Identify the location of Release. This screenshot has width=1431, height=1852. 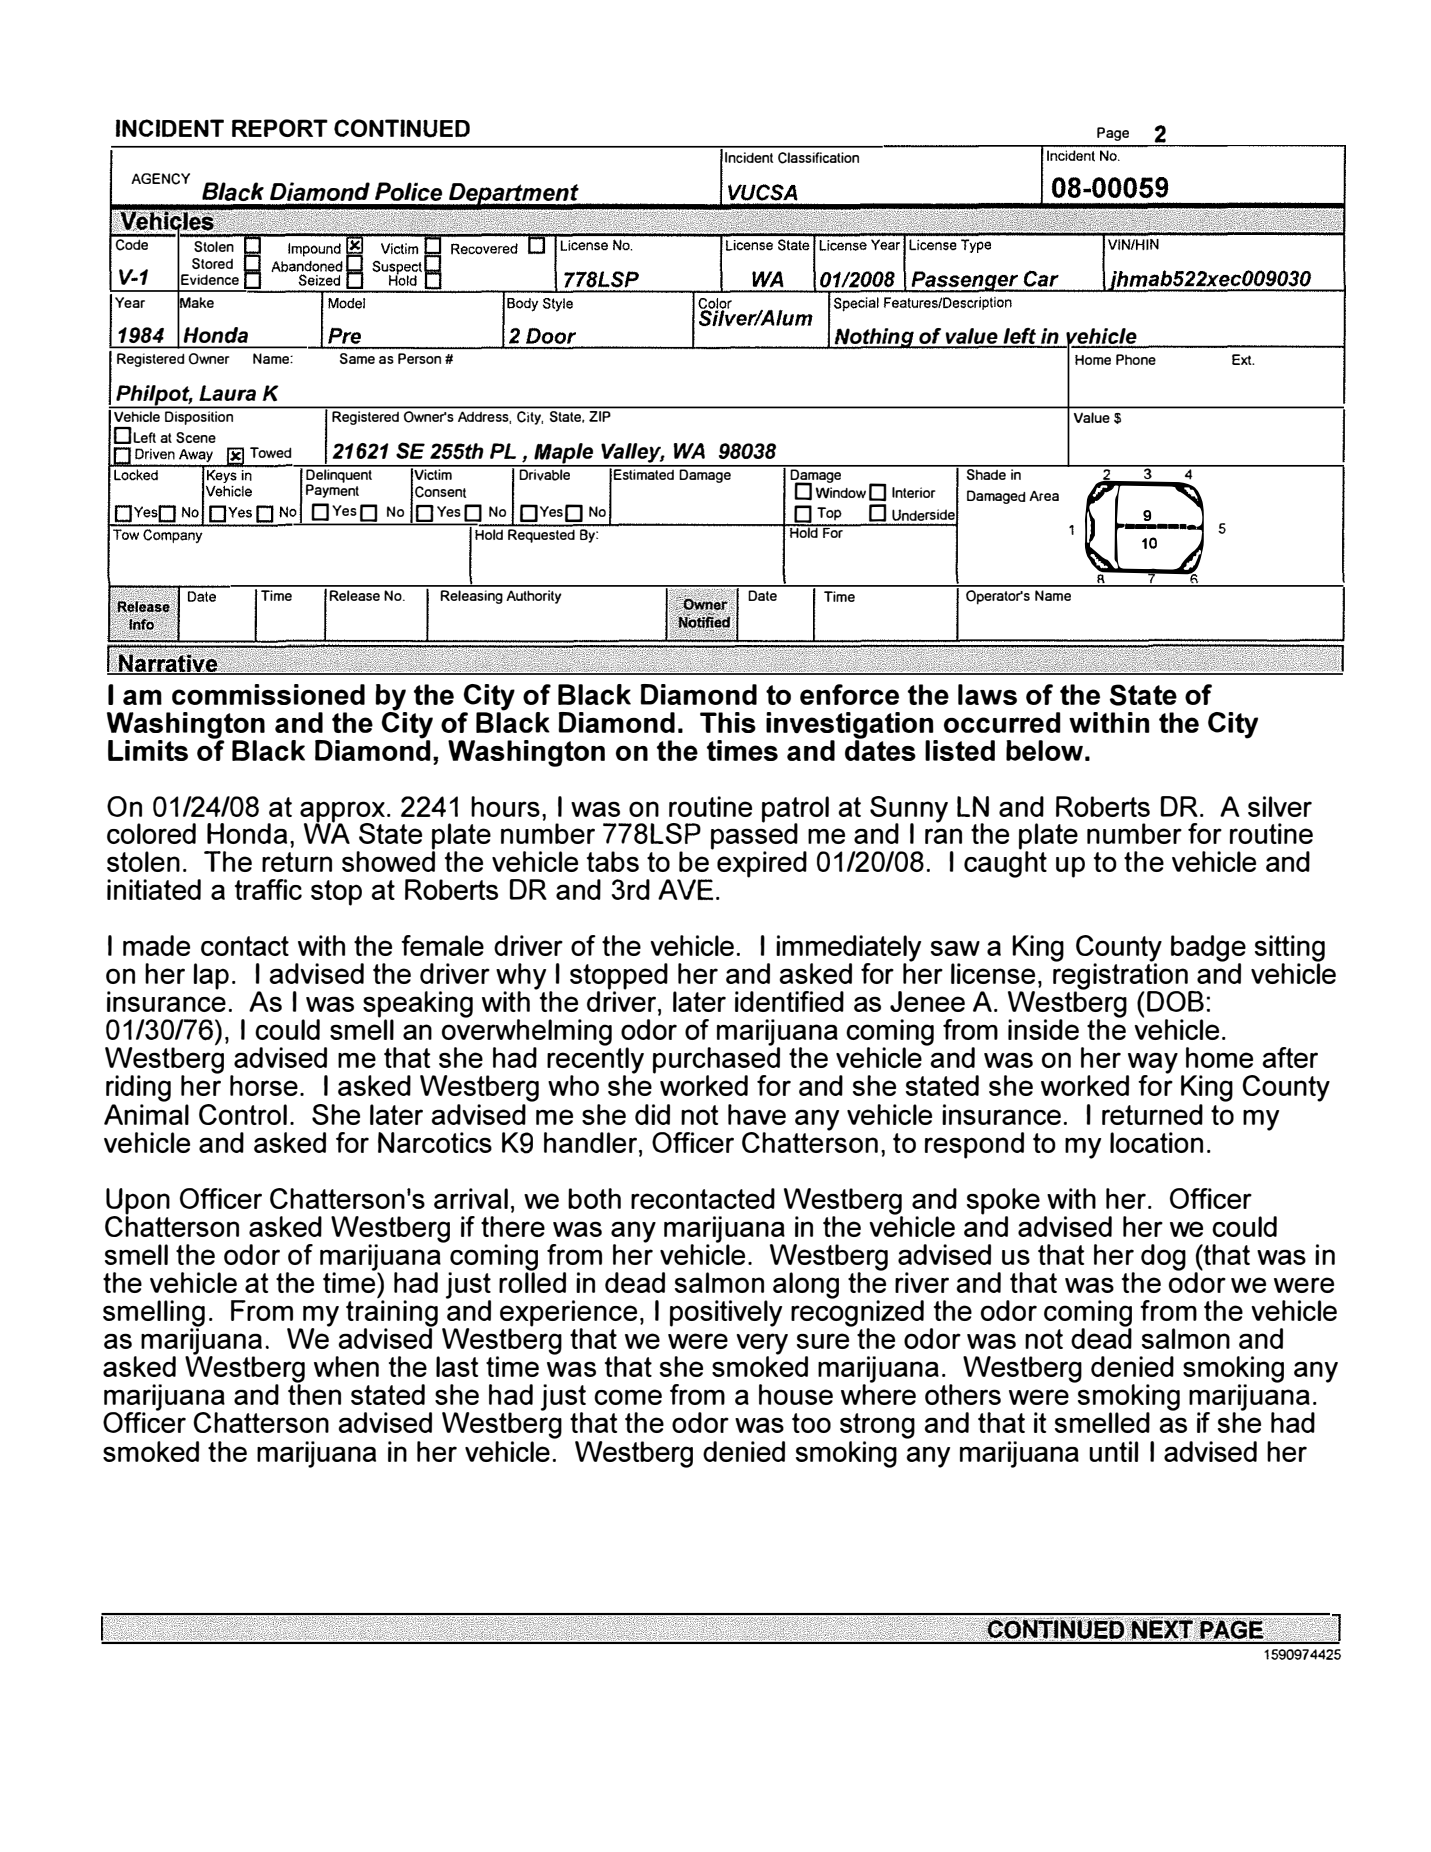
(354, 595).
